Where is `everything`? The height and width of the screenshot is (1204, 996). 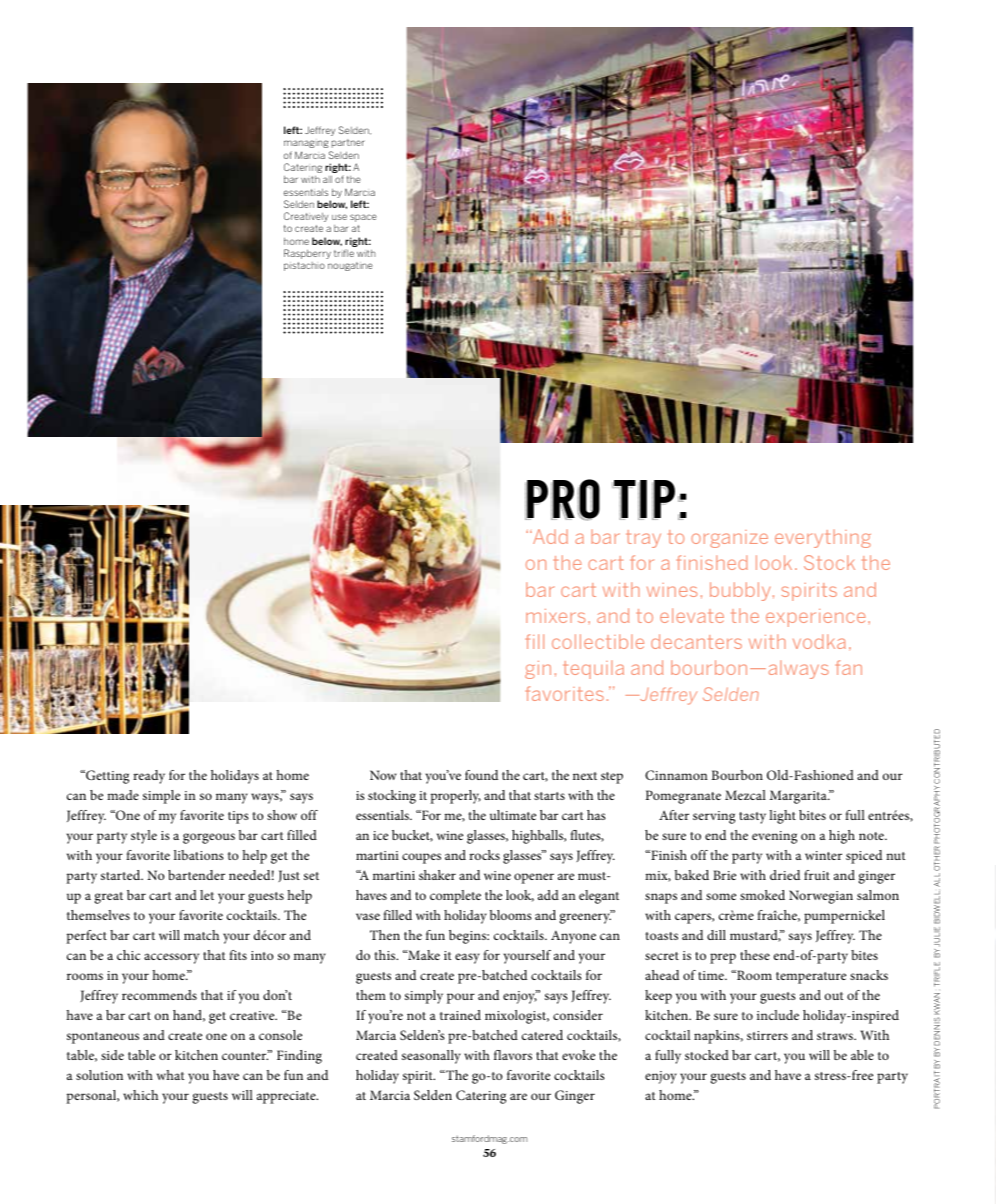 everything is located at coordinates (823, 539).
